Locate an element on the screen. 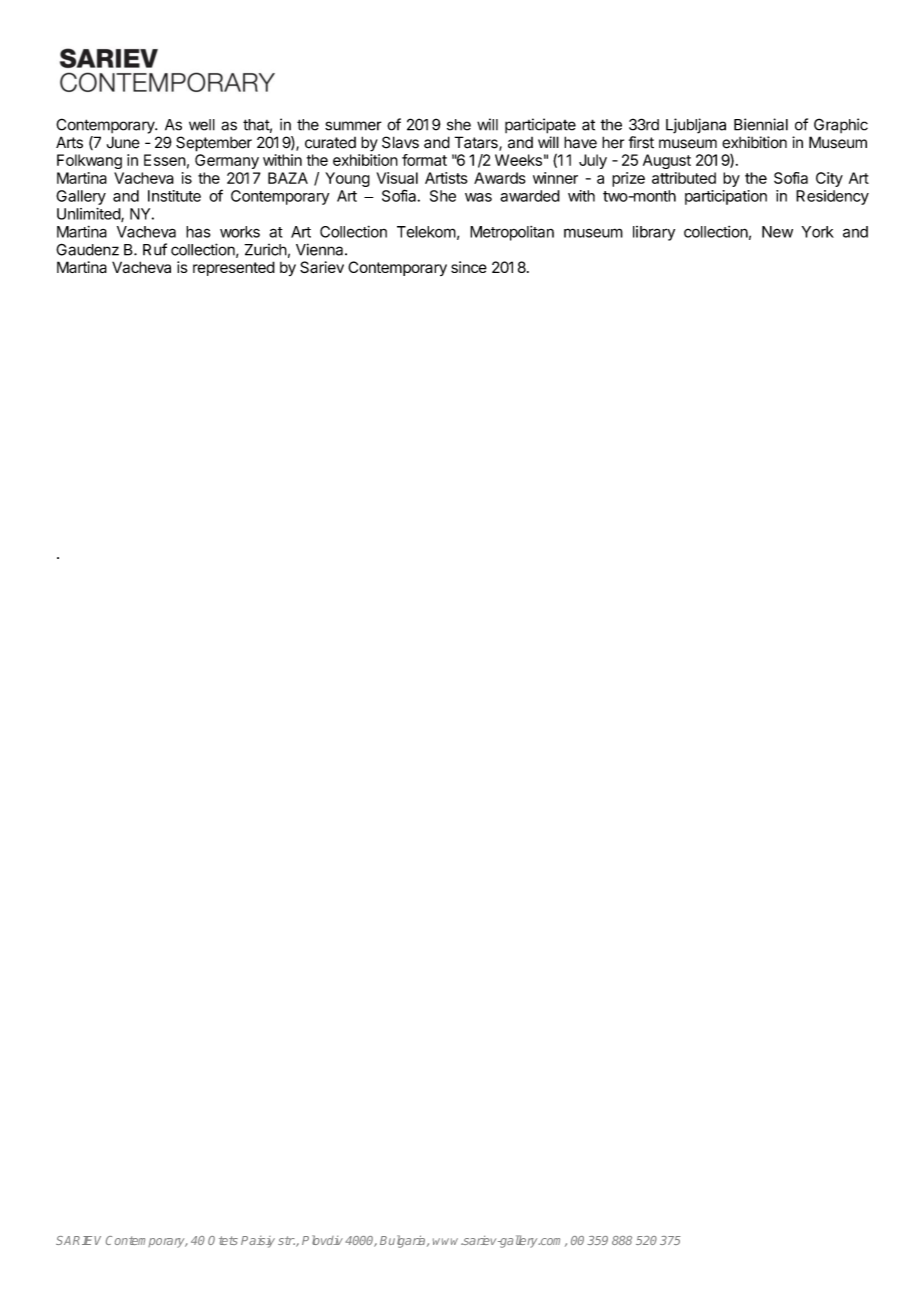  Plovdiv is located at coordinates (322, 1240).
